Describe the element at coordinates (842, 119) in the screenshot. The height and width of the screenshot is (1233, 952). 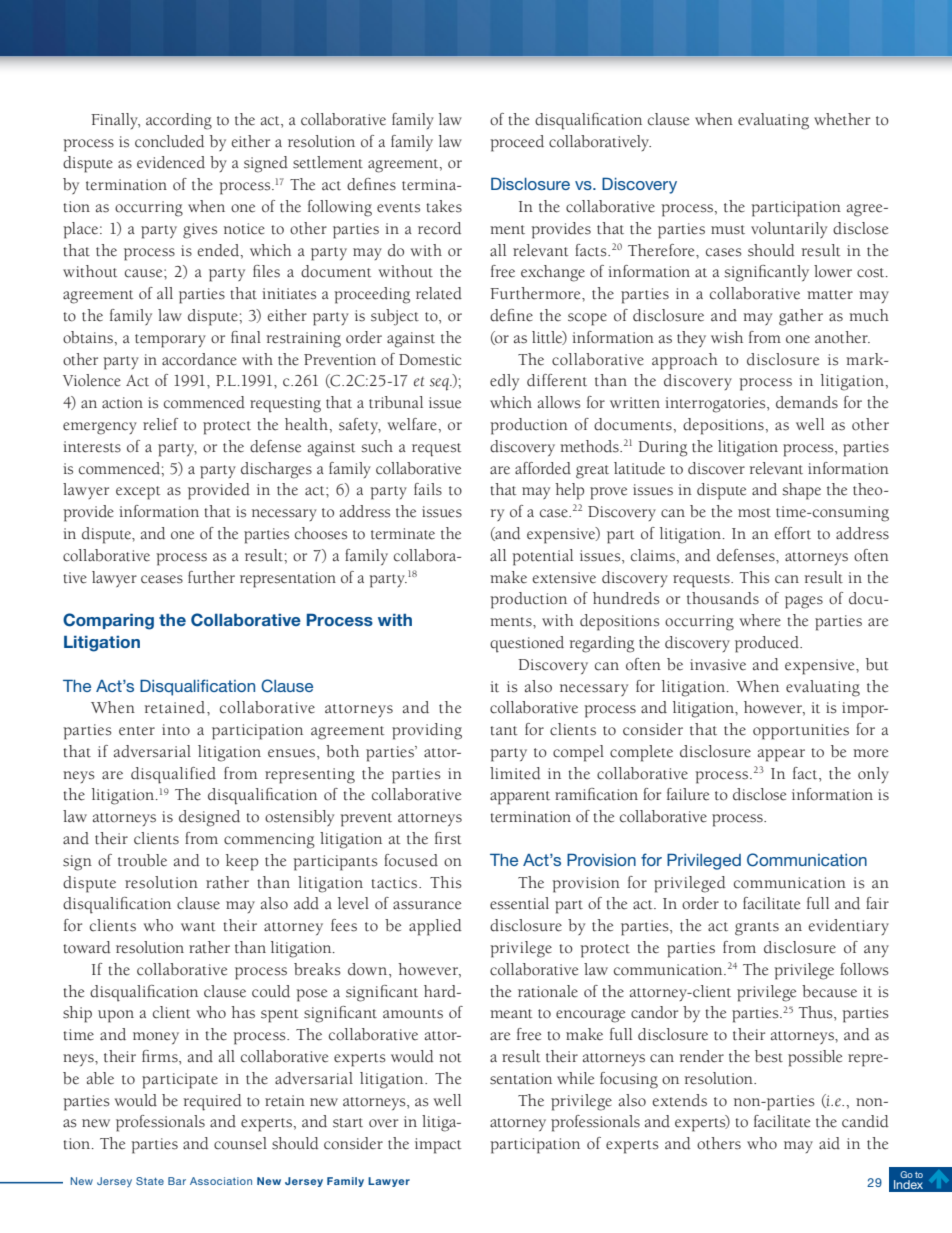
I see `whether` at that location.
